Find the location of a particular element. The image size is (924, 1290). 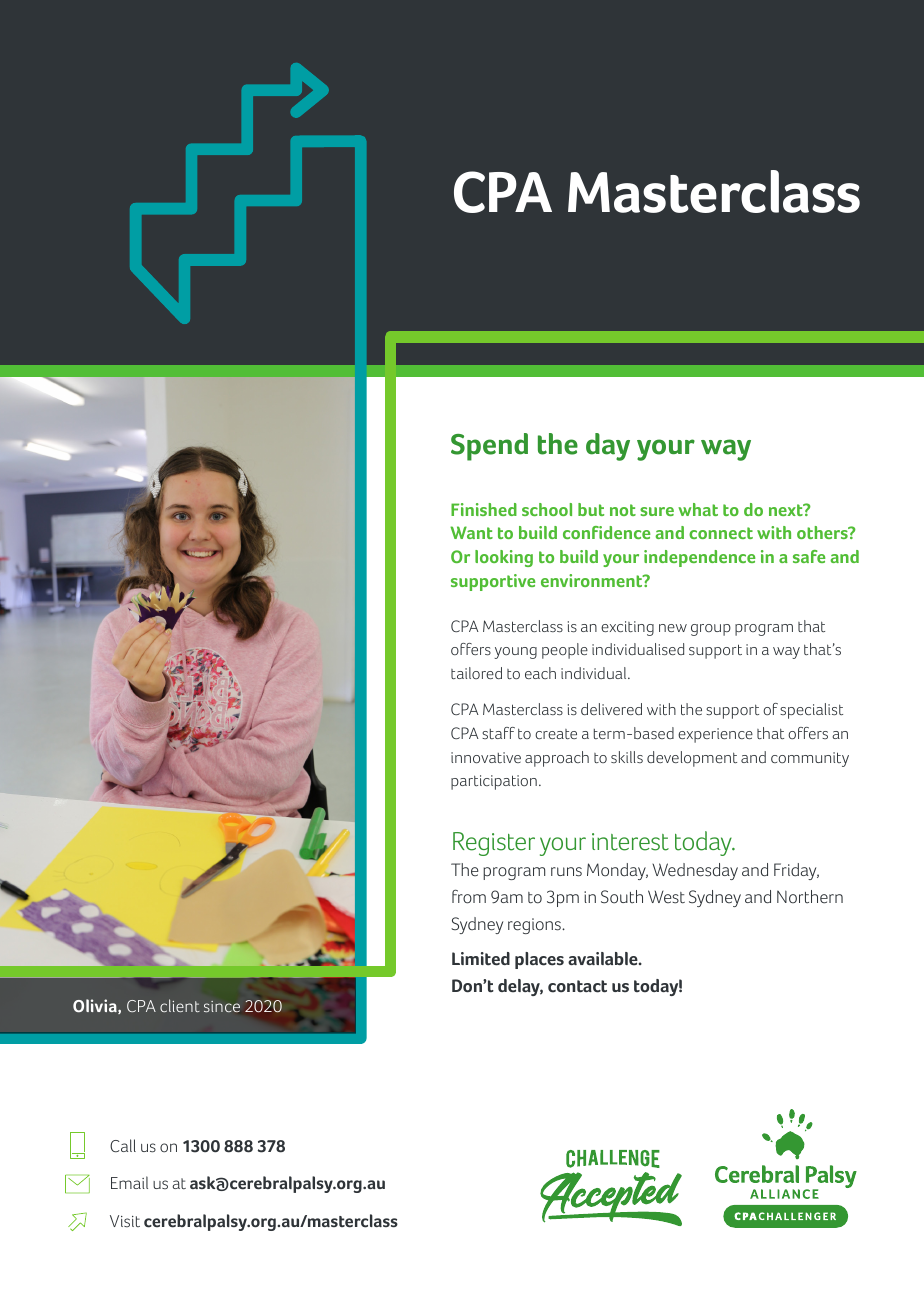

tailored is located at coordinates (476, 673).
